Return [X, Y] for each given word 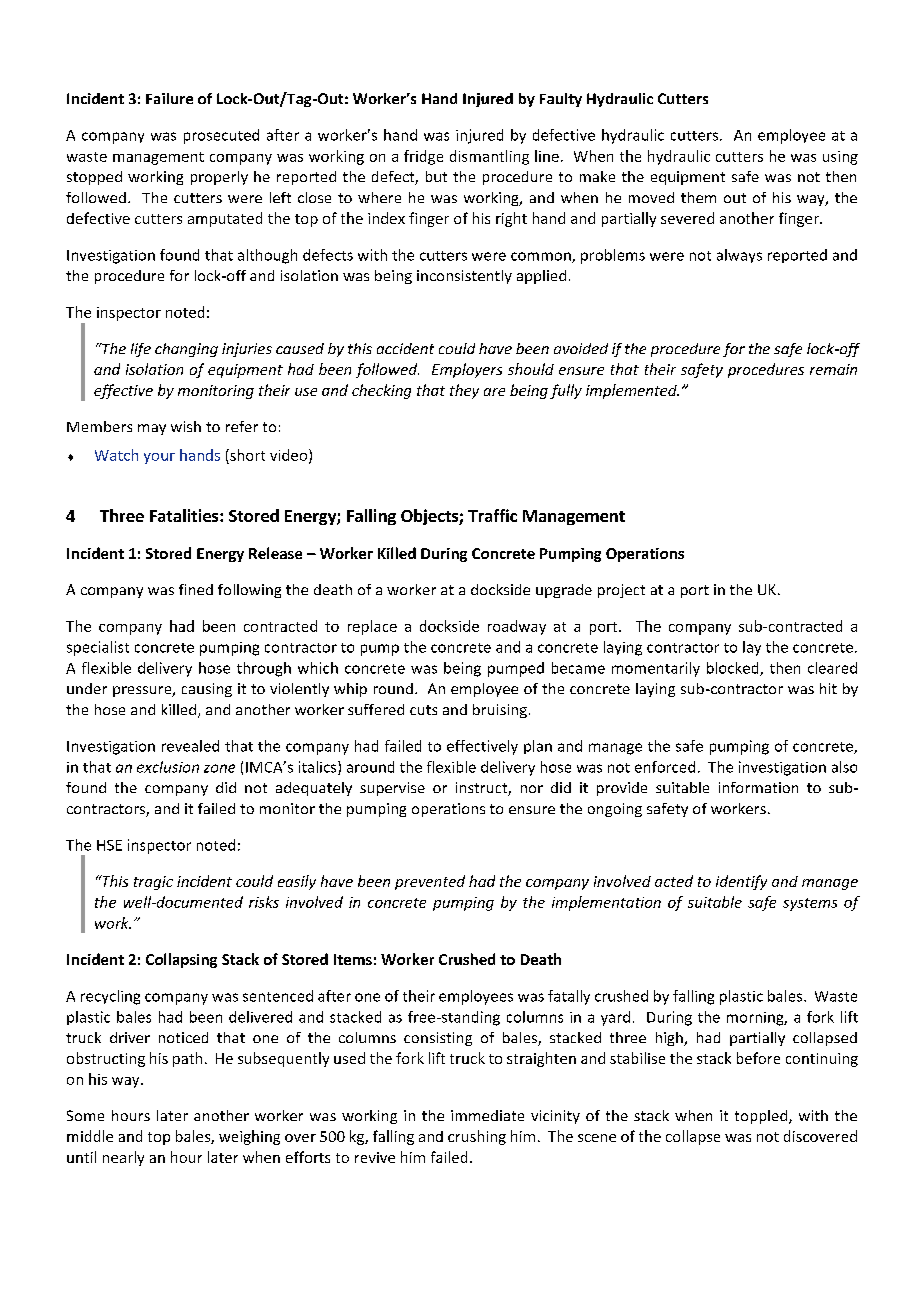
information [758, 787]
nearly [123, 1158]
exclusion [168, 767]
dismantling [489, 157]
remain [833, 369]
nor [532, 789]
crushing [477, 1137]
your [159, 458]
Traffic [492, 515]
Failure [169, 98]
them [698, 197]
